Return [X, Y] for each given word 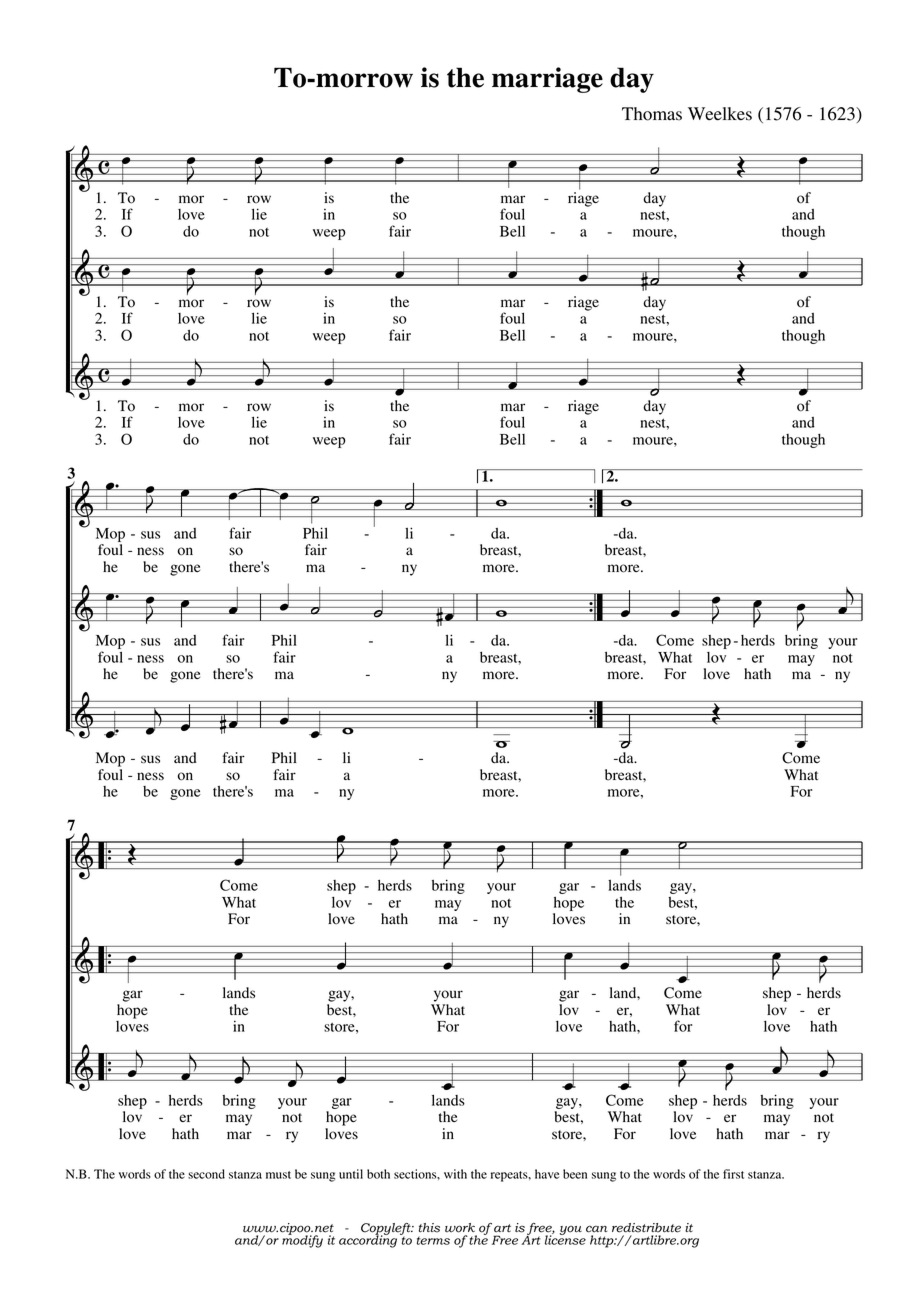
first [733, 1174]
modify [302, 1240]
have [547, 1174]
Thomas [652, 114]
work [460, 1228]
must [278, 1175]
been [575, 1174]
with [455, 1174]
